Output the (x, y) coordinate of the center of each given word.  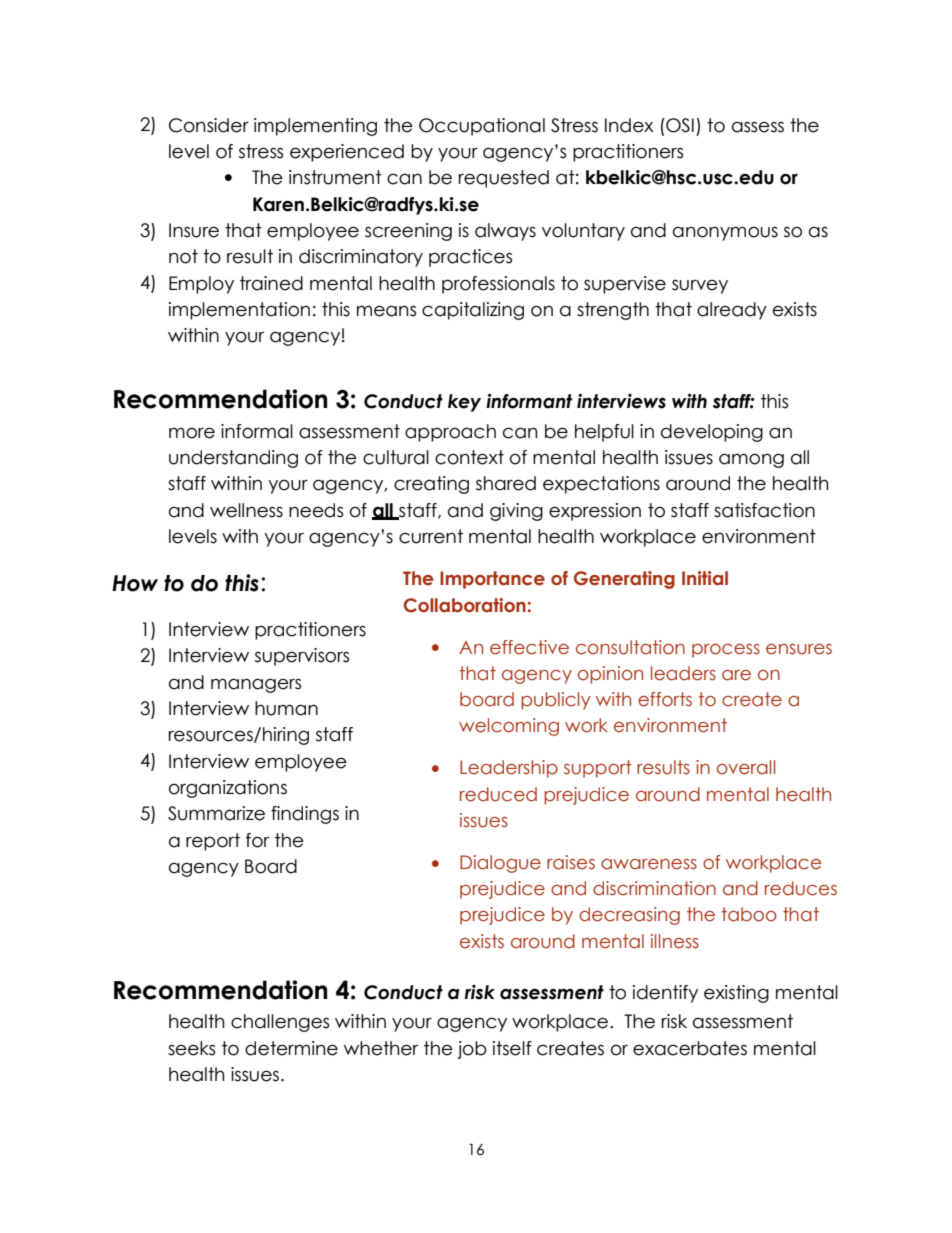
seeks (191, 1048)
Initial (705, 578)
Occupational (482, 127)
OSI (679, 125)
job (472, 1050)
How (135, 583)
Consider (209, 125)
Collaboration (465, 605)
